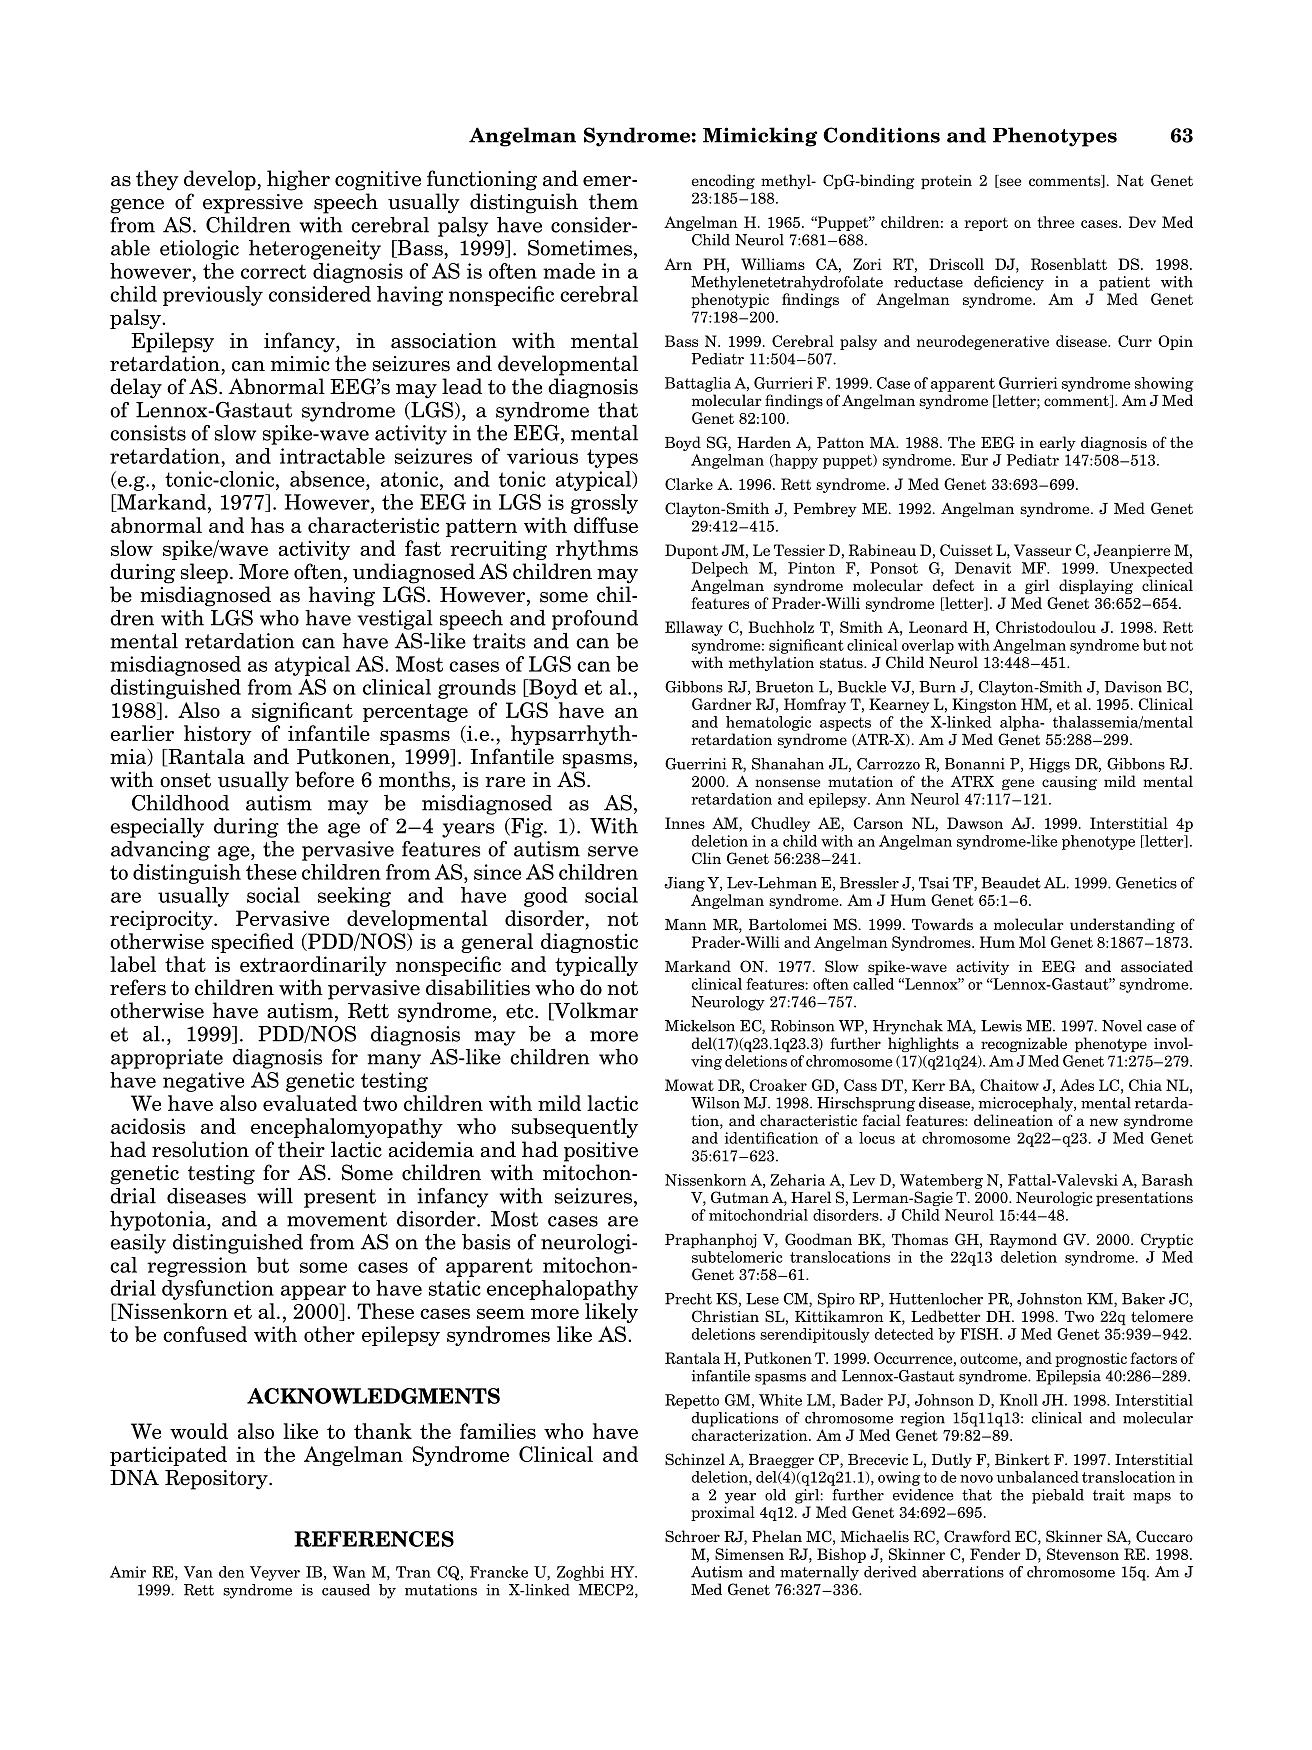  Describe the element at coordinates (1056, 222) in the page. I see `three` at that location.
